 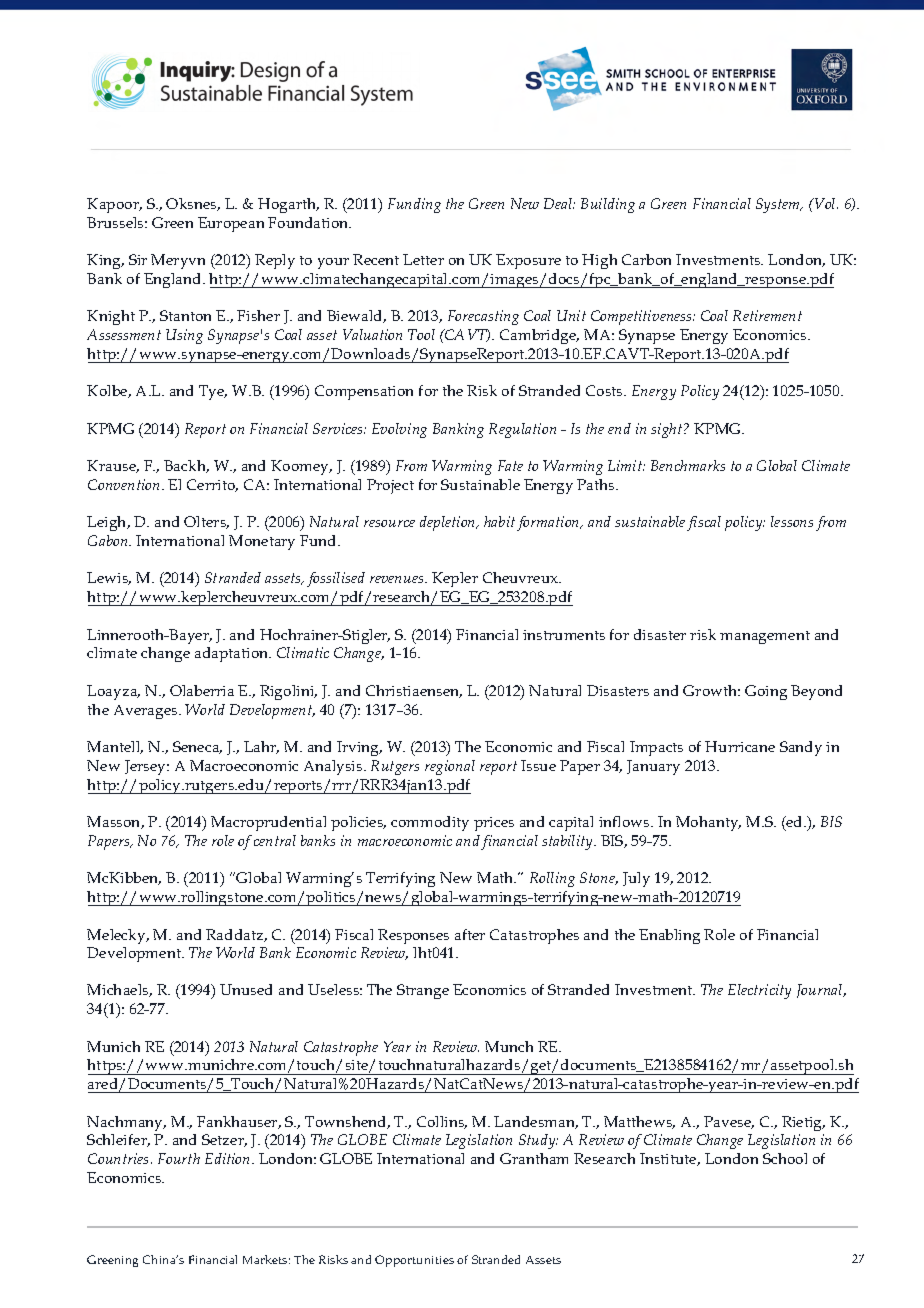 I want to click on System, so click(x=779, y=205).
